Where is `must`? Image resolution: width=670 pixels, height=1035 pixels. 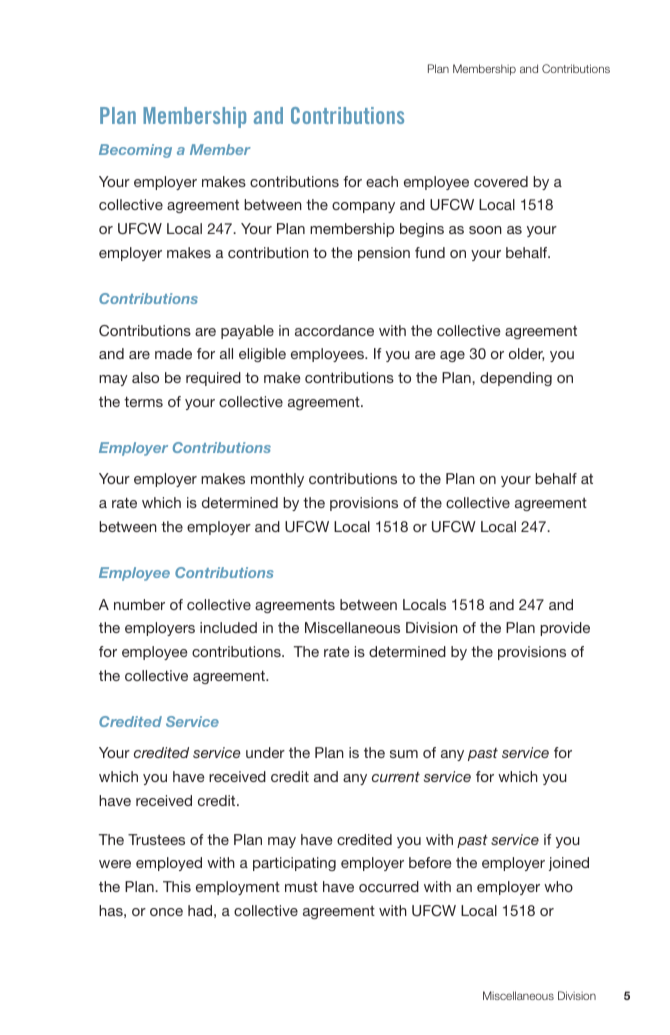
must is located at coordinates (301, 887).
